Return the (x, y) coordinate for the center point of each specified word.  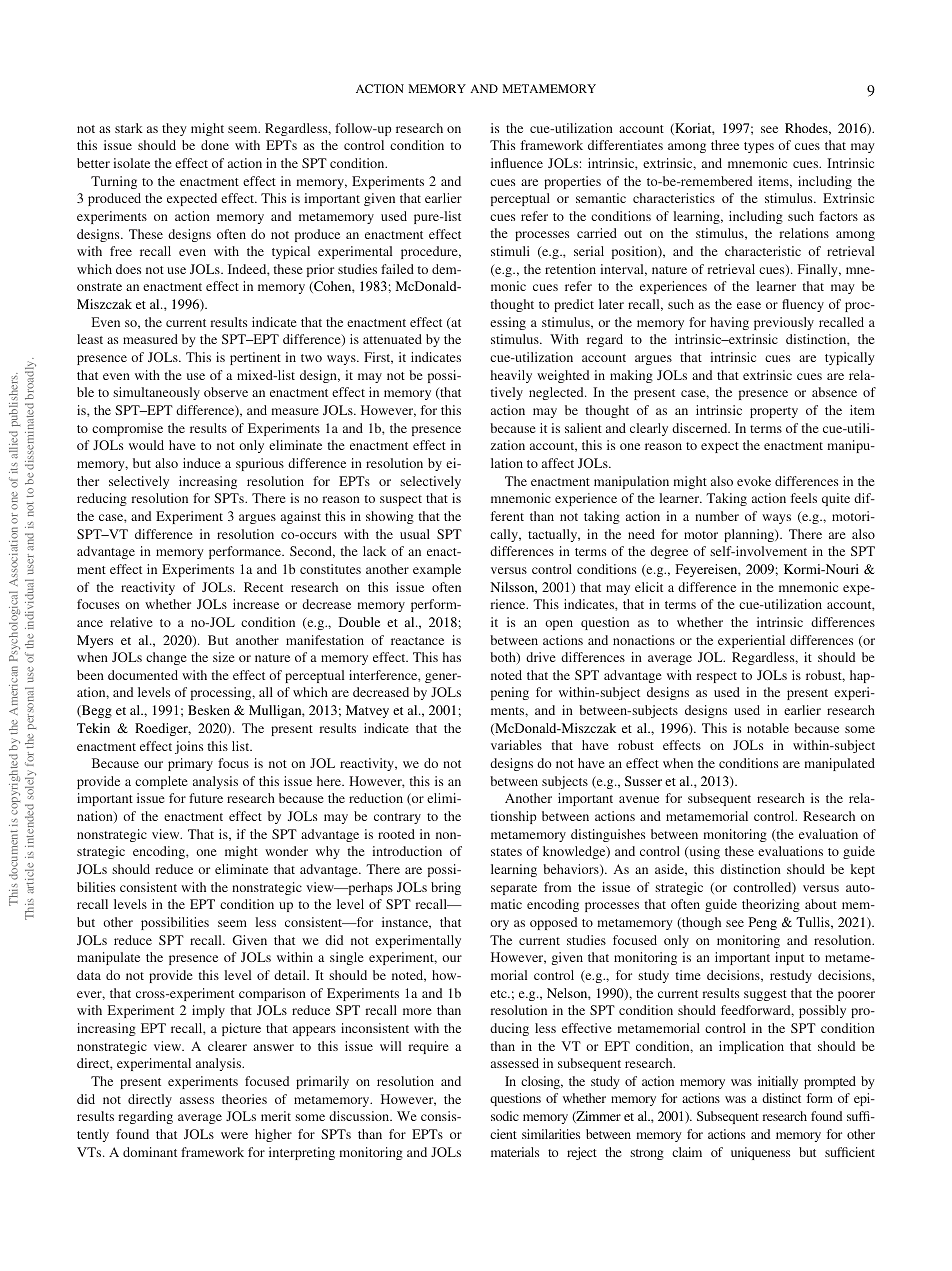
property (774, 412)
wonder (286, 851)
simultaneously (156, 393)
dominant (150, 1152)
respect (717, 677)
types (759, 147)
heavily (511, 376)
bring (446, 888)
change (166, 658)
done (215, 145)
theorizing (771, 905)
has (452, 657)
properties (572, 182)
